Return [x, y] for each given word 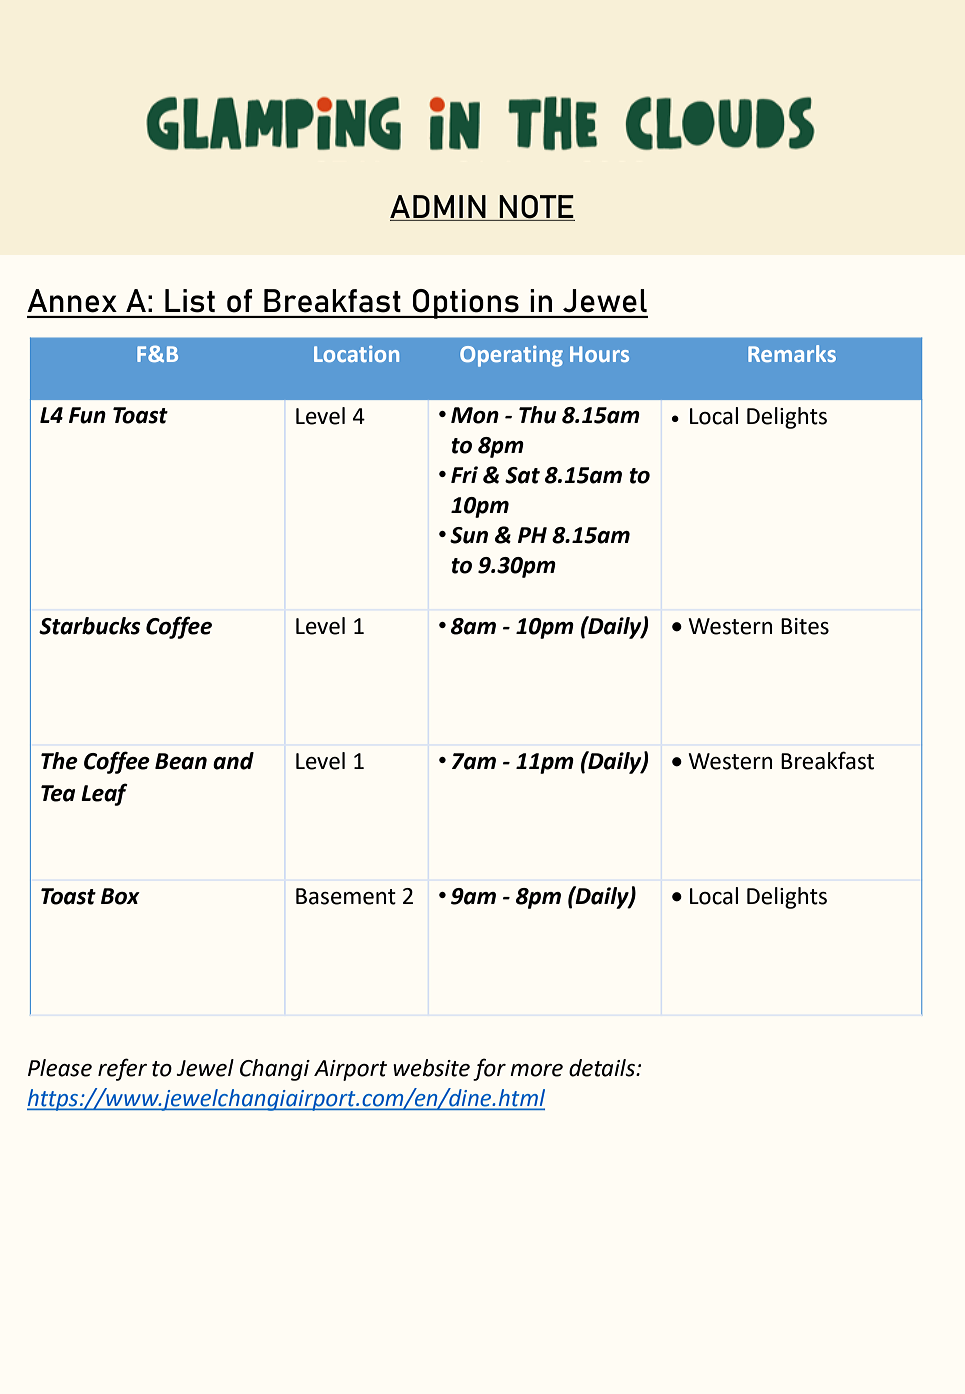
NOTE [536, 208]
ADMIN [439, 208]
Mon [475, 415]
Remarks [792, 353]
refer [122, 1069]
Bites [805, 626]
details [603, 1068]
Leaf [104, 794]
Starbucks [90, 626]
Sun [469, 535]
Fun [87, 415]
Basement [346, 896]
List [190, 300]
